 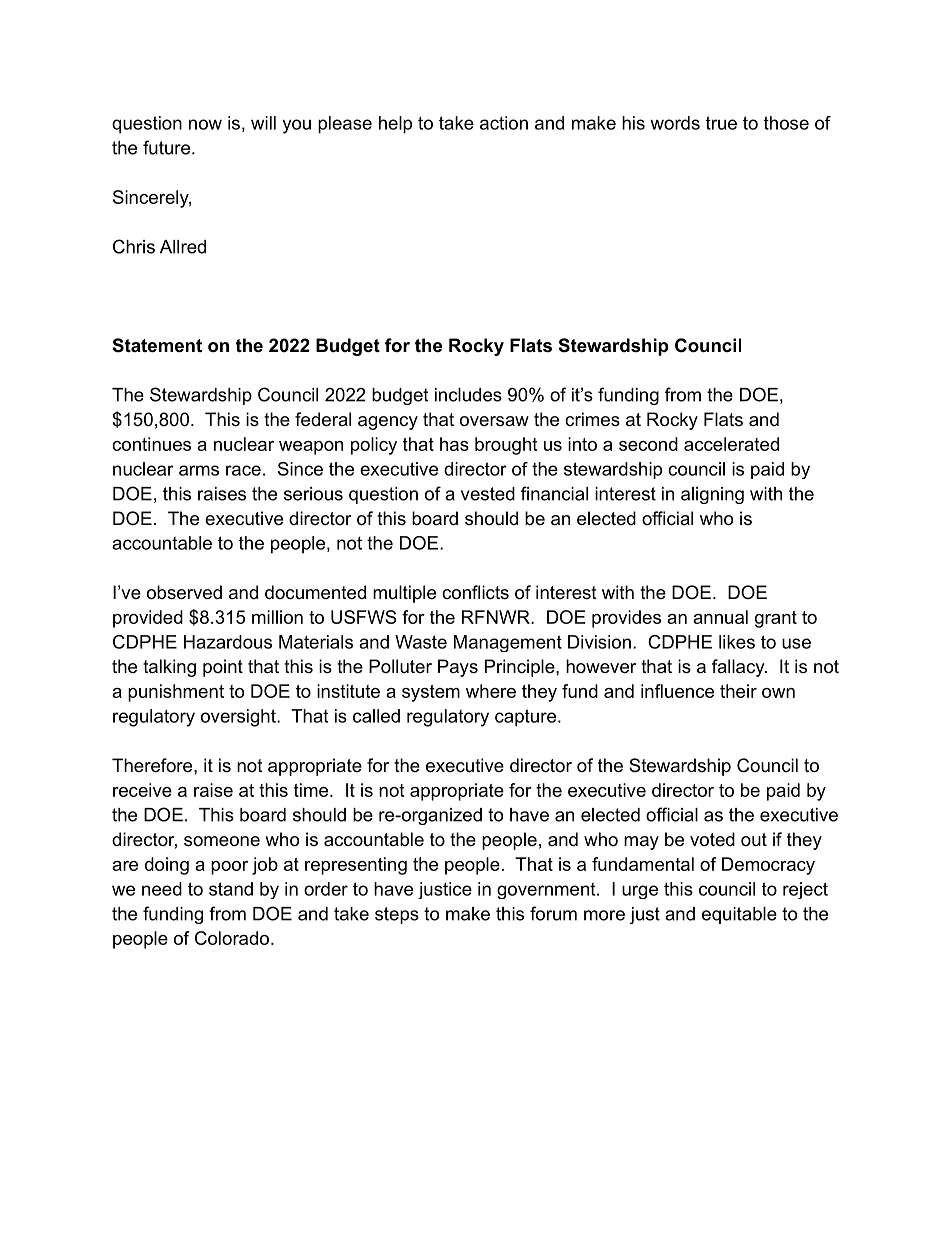 I want to click on arms, so click(x=199, y=470).
